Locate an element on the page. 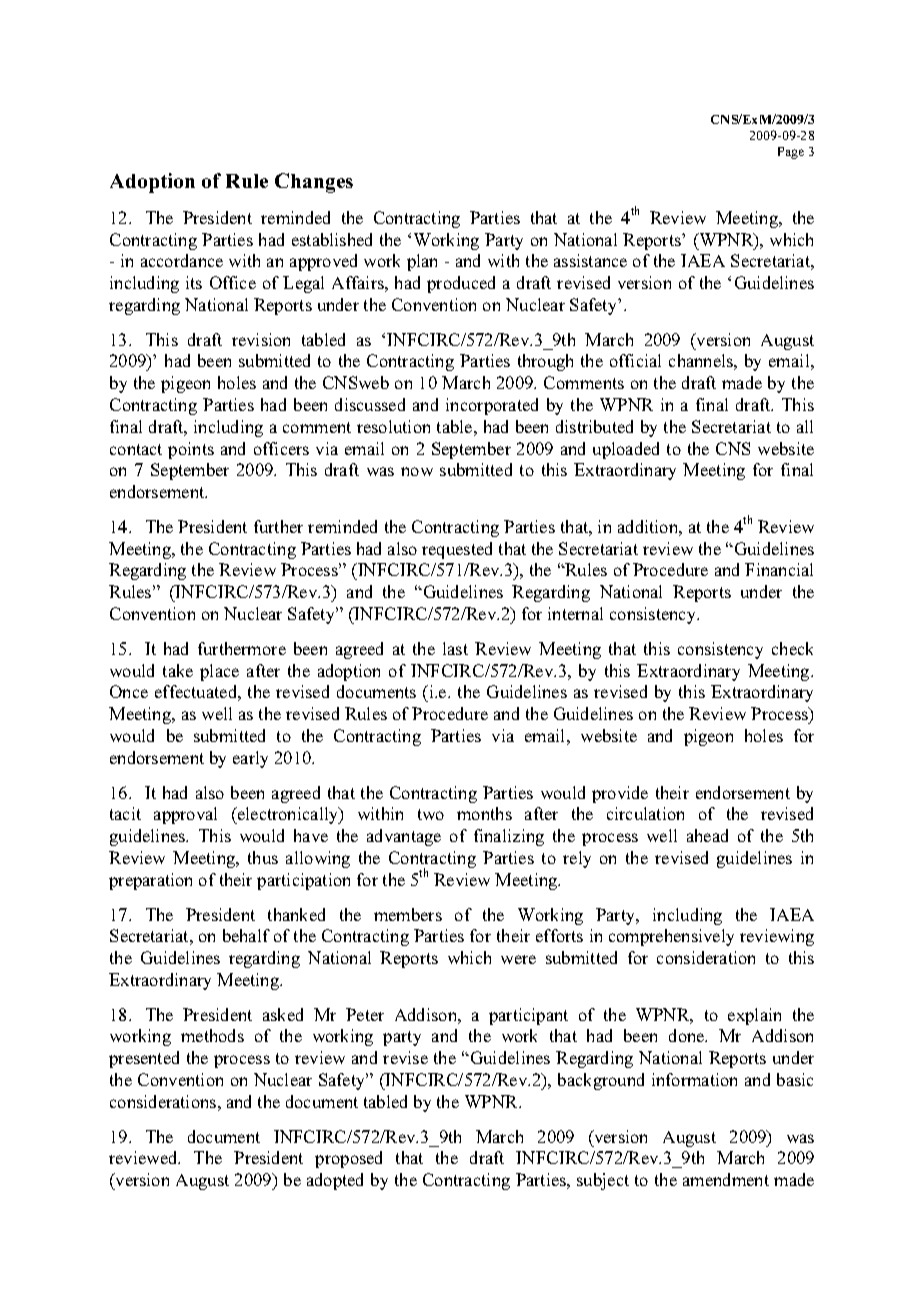  Page is located at coordinates (791, 153).
